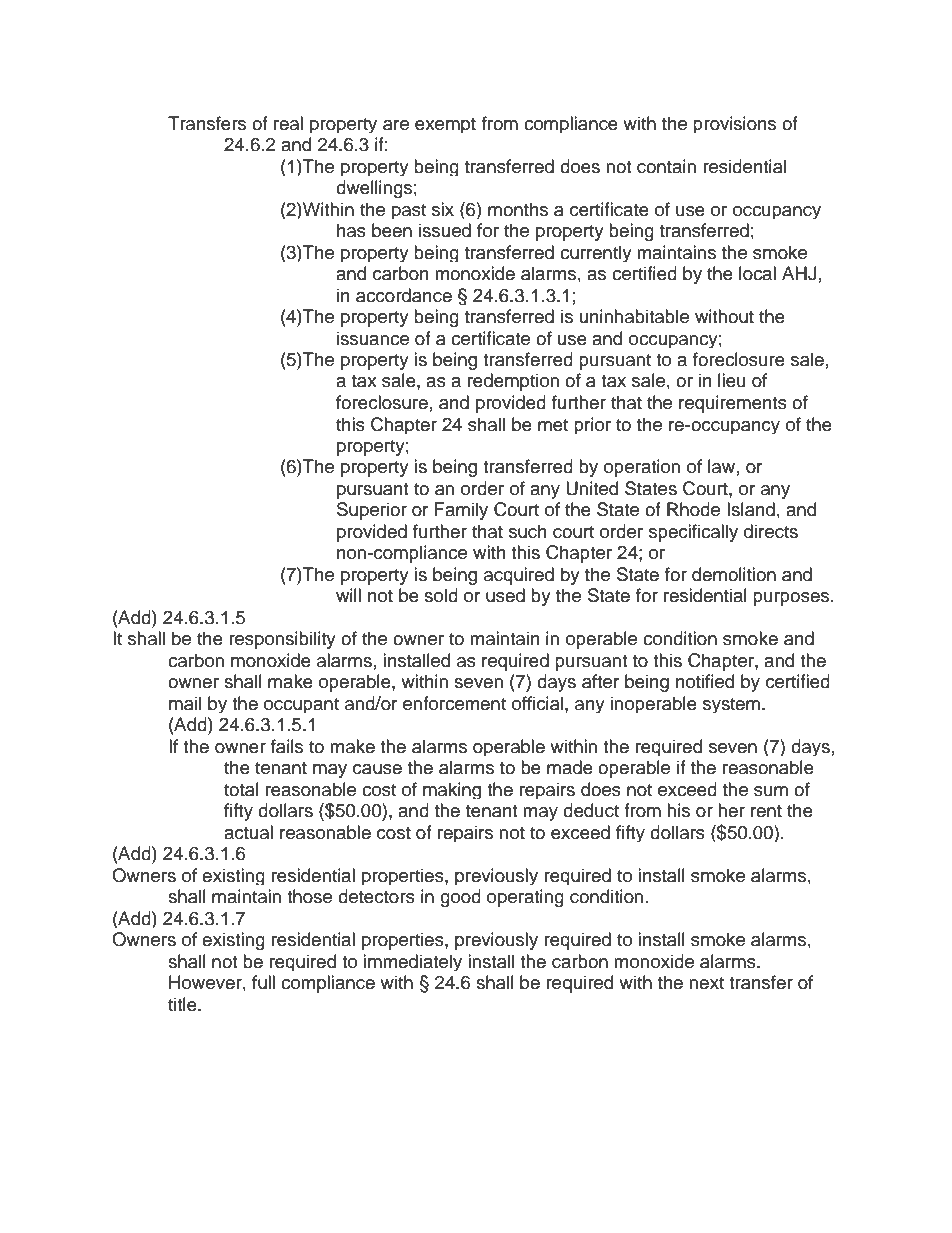 This document has height=1233, width=952. I want to click on Superior, so click(372, 511).
